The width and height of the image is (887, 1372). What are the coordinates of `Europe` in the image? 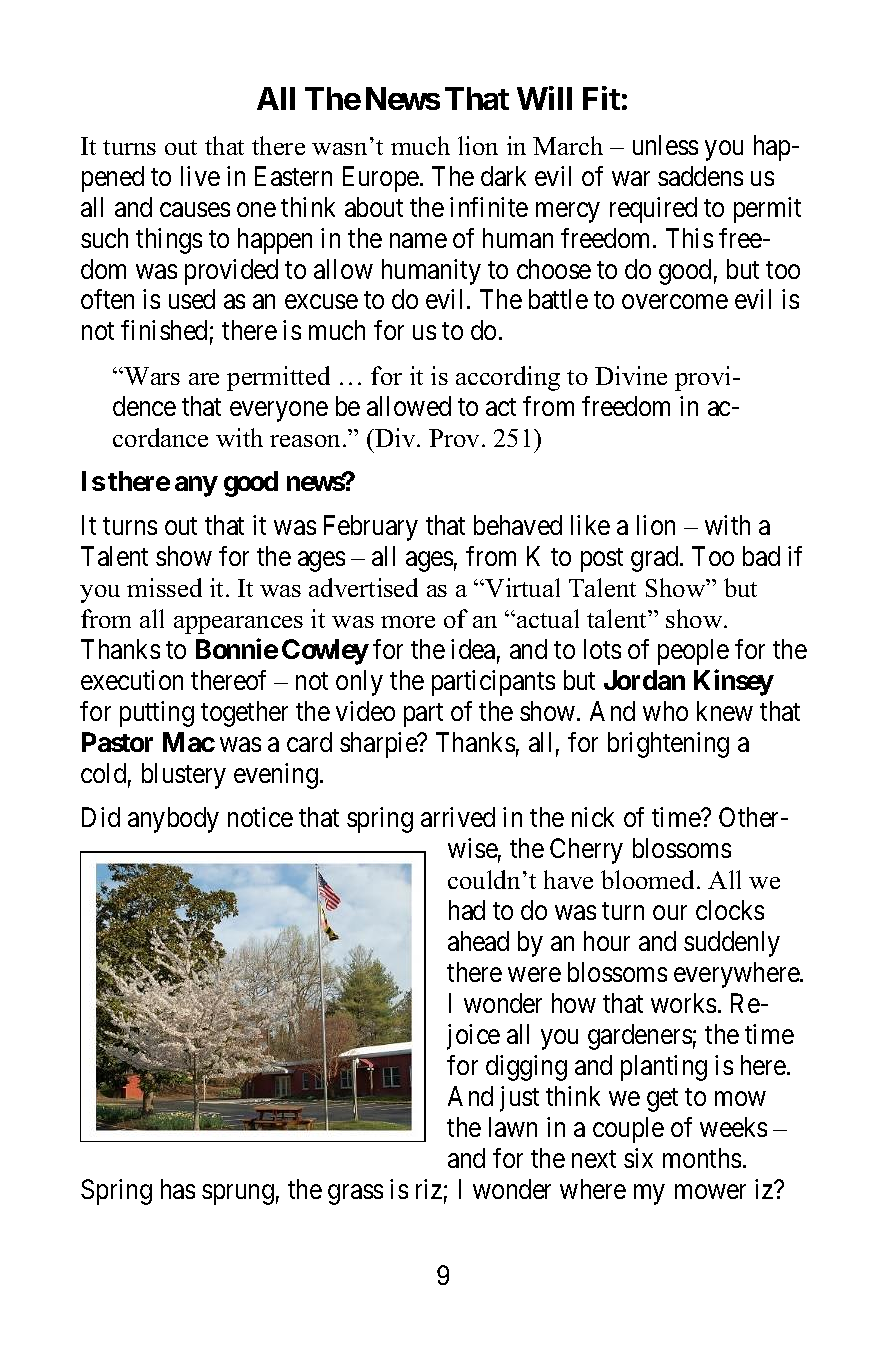 It's located at (382, 179).
